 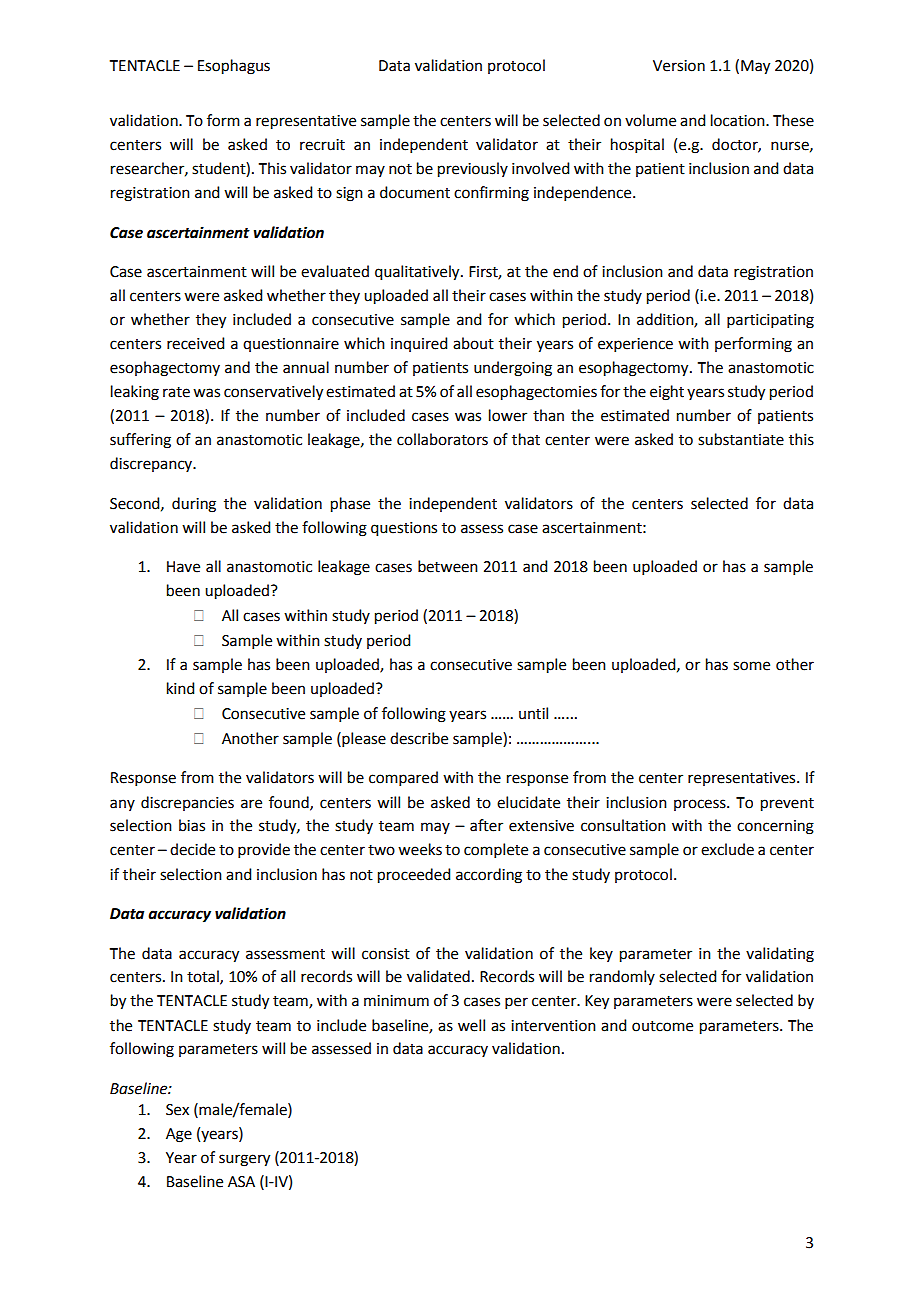 What do you see at coordinates (192, 849) in the screenshot?
I see `decide` at bounding box center [192, 849].
